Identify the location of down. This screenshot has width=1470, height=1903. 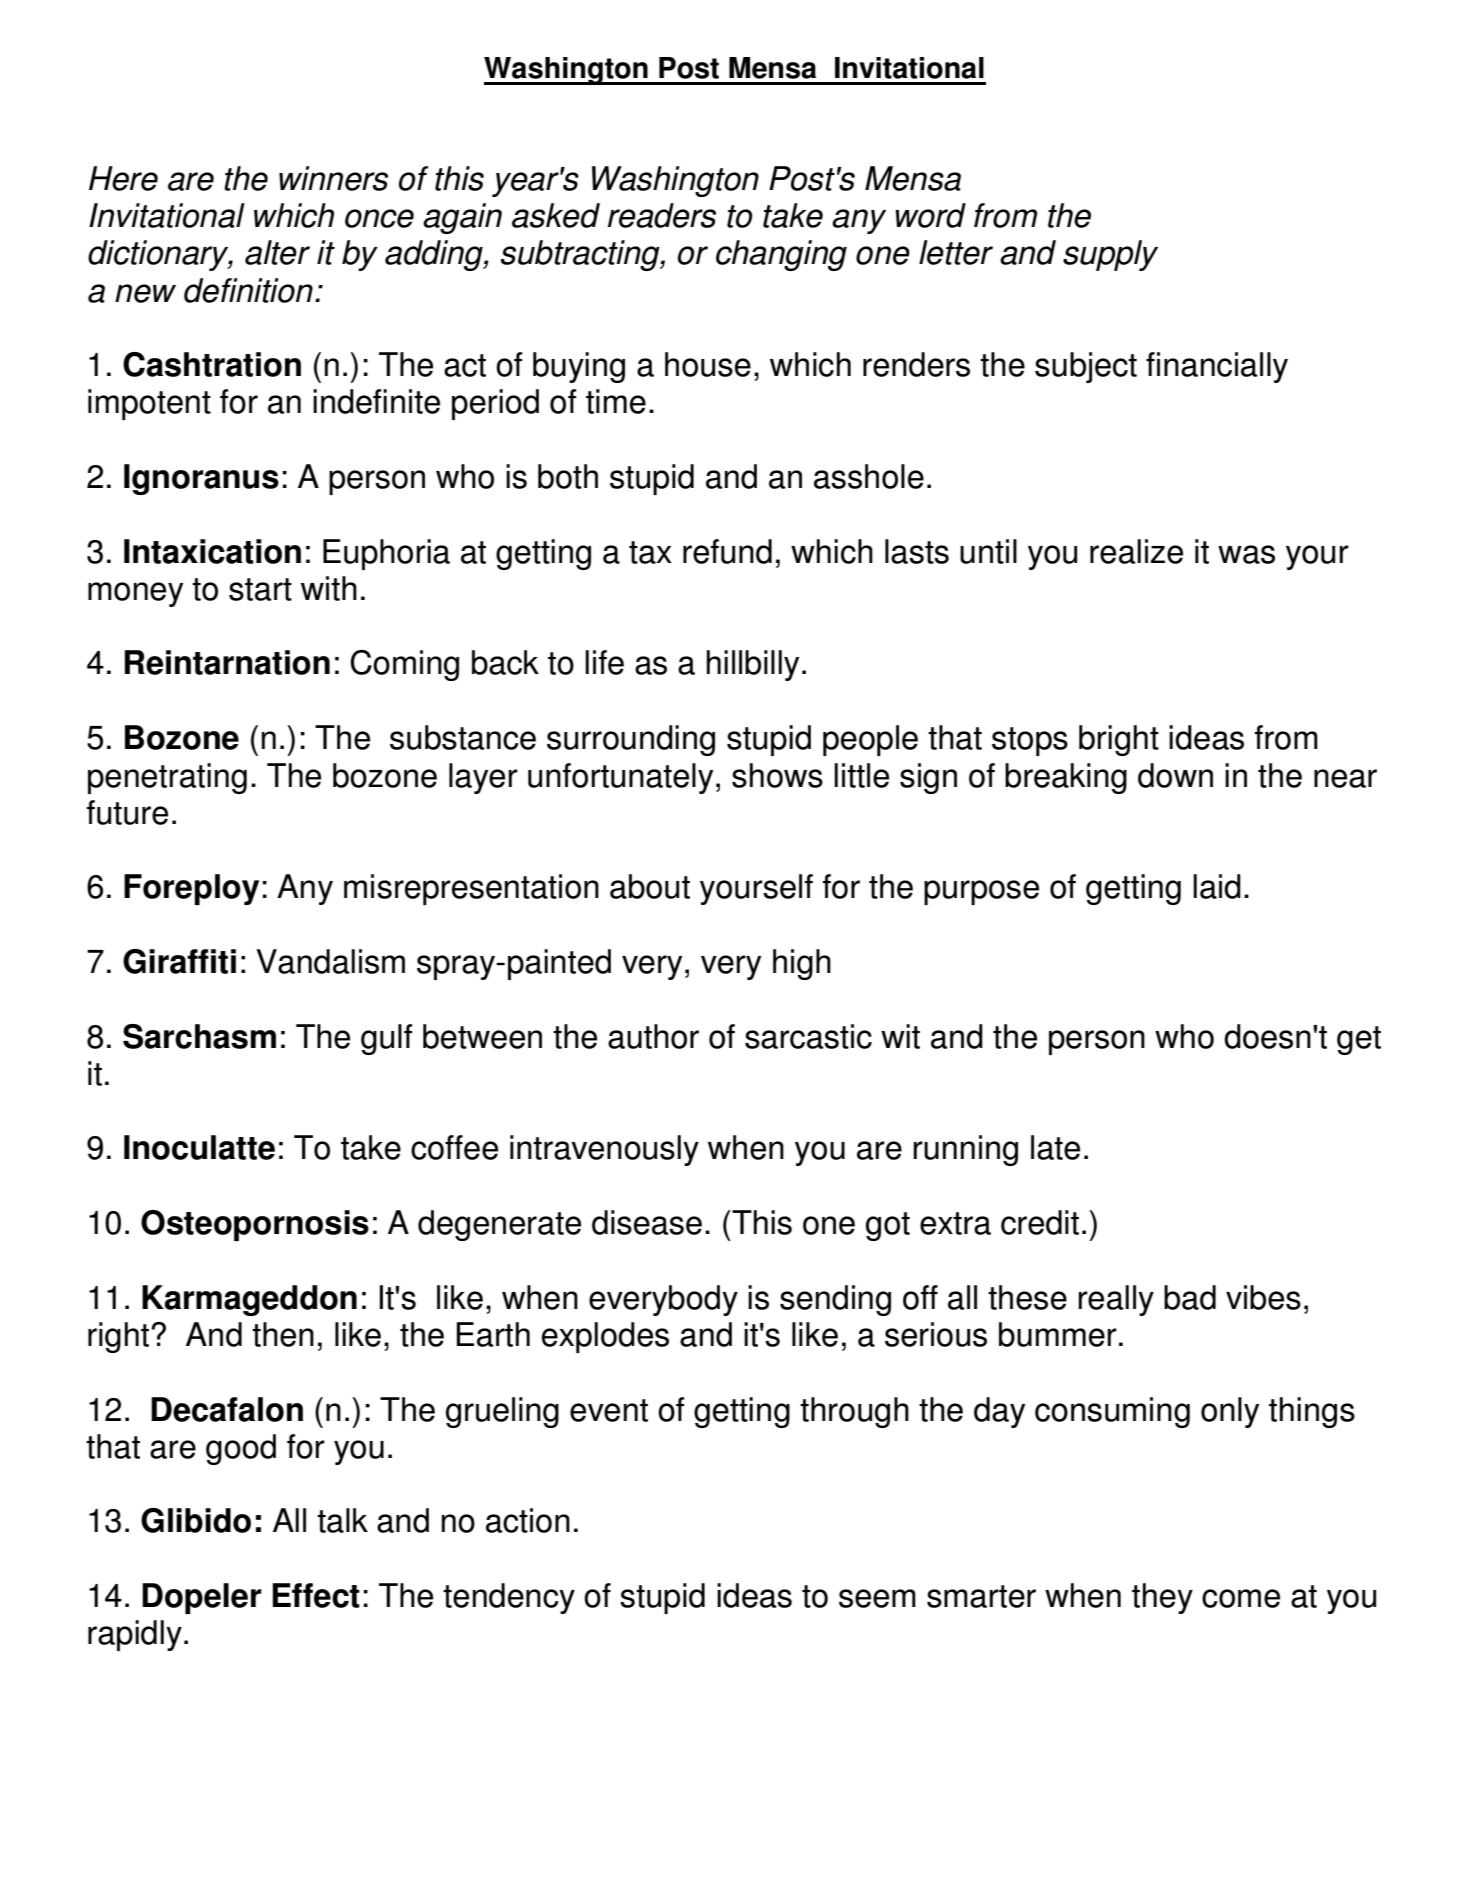
(1175, 775).
